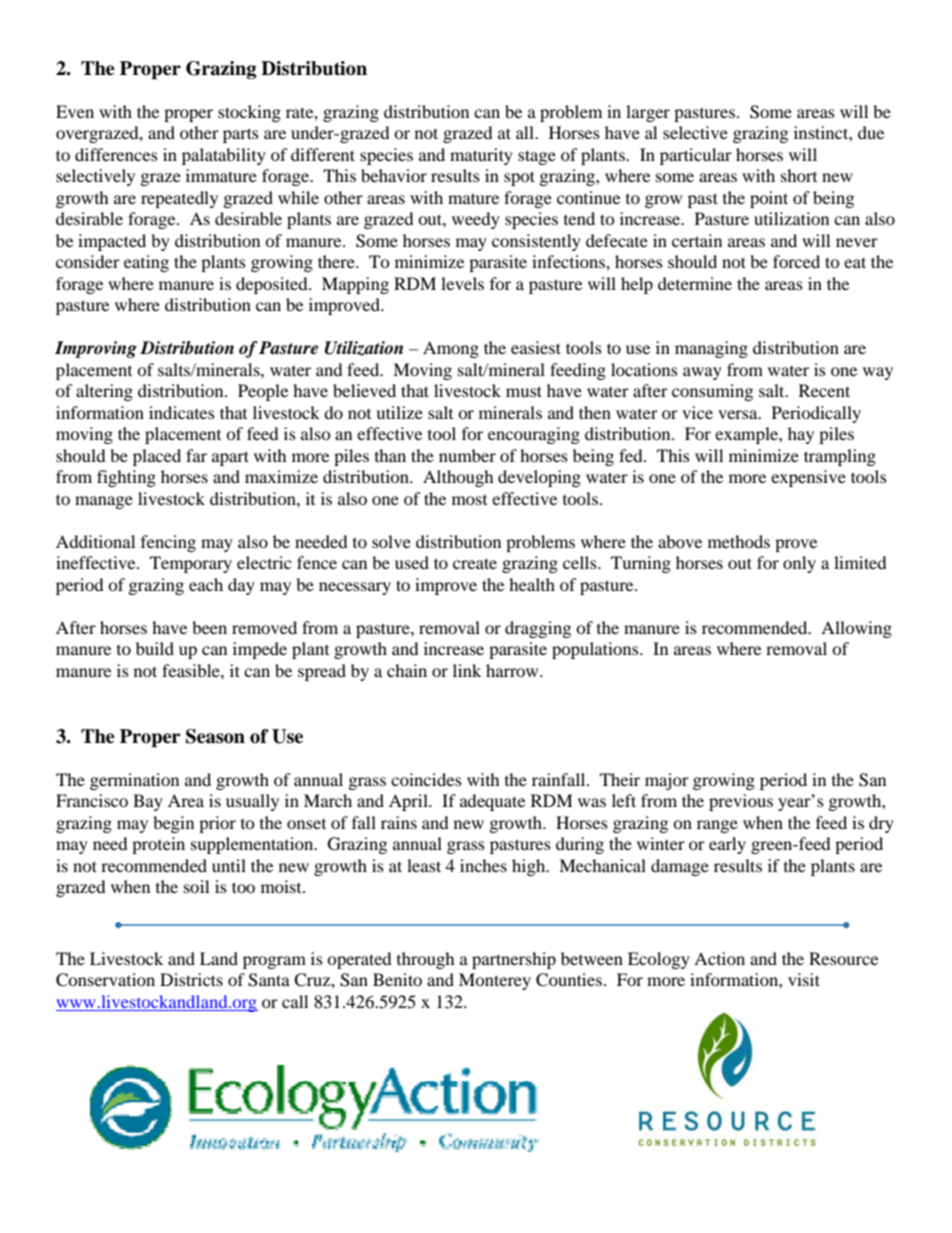 The height and width of the page is (1233, 952). I want to click on palatability, so click(224, 156).
